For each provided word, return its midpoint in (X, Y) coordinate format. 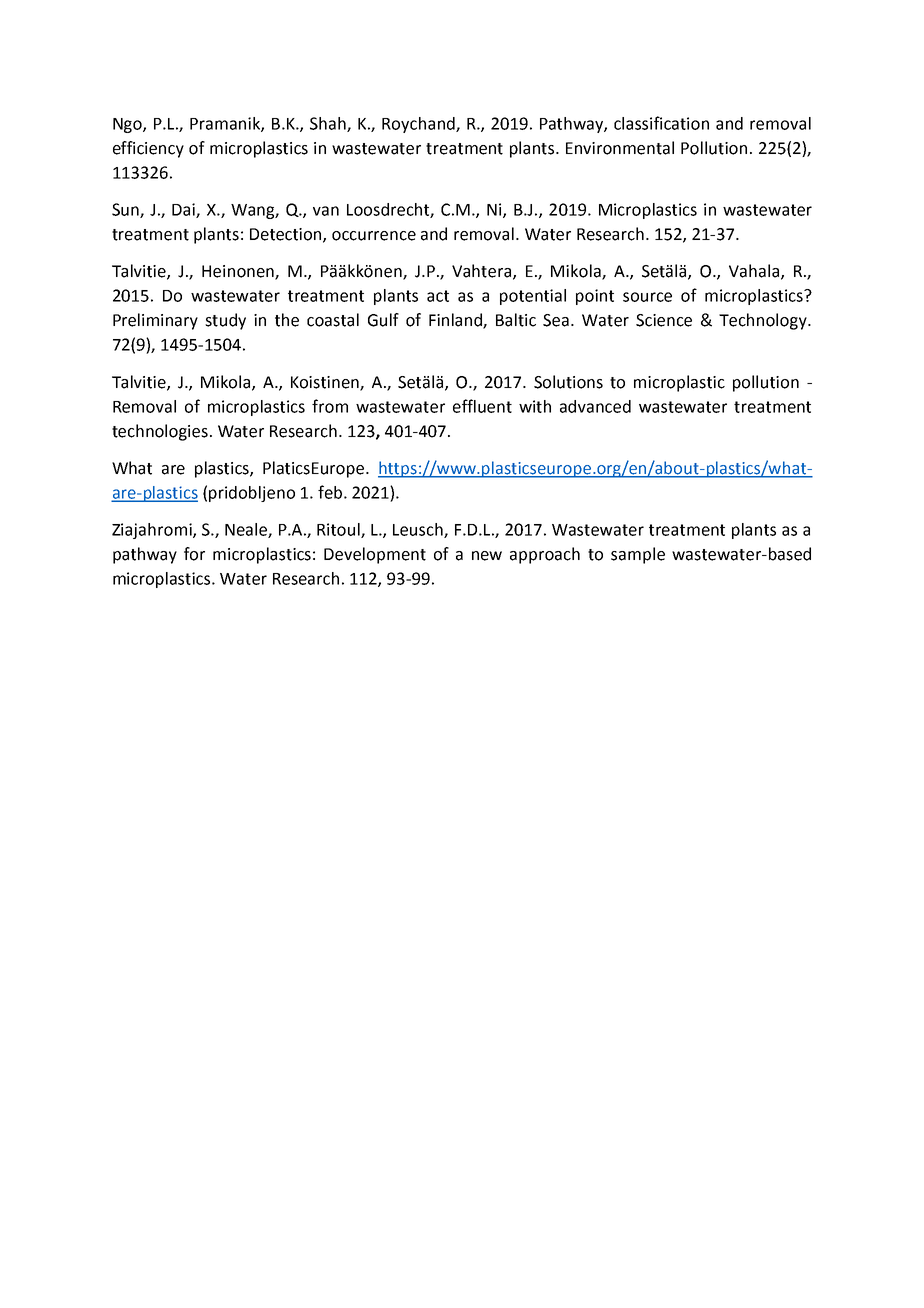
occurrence (374, 236)
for (194, 554)
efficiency (148, 149)
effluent (482, 406)
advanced (595, 406)
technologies (160, 432)
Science (664, 320)
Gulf (383, 320)
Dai (184, 210)
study (225, 321)
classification (661, 123)
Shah (329, 124)
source (647, 297)
